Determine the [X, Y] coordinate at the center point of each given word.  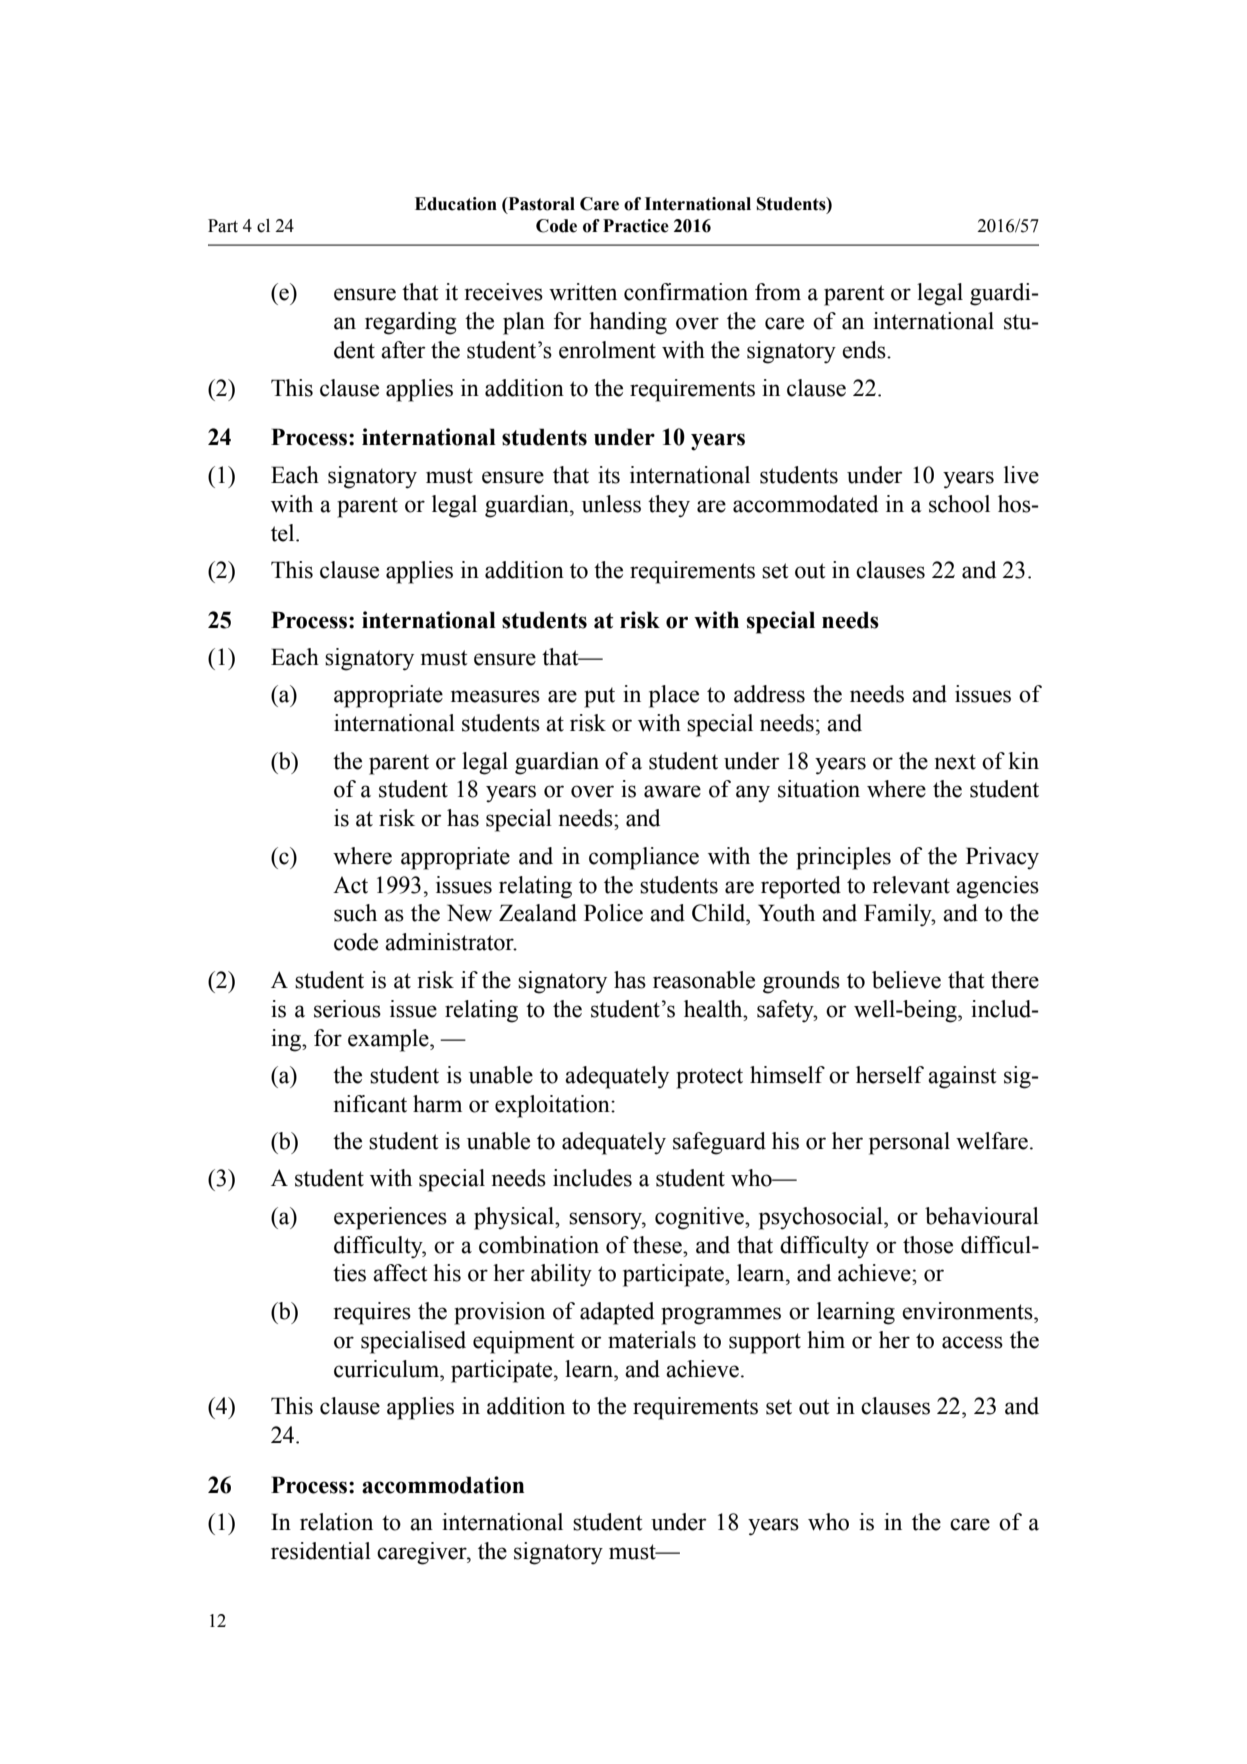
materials [652, 1340]
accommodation [443, 1485]
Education [456, 204]
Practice [636, 226]
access [972, 1342]
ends [865, 350]
